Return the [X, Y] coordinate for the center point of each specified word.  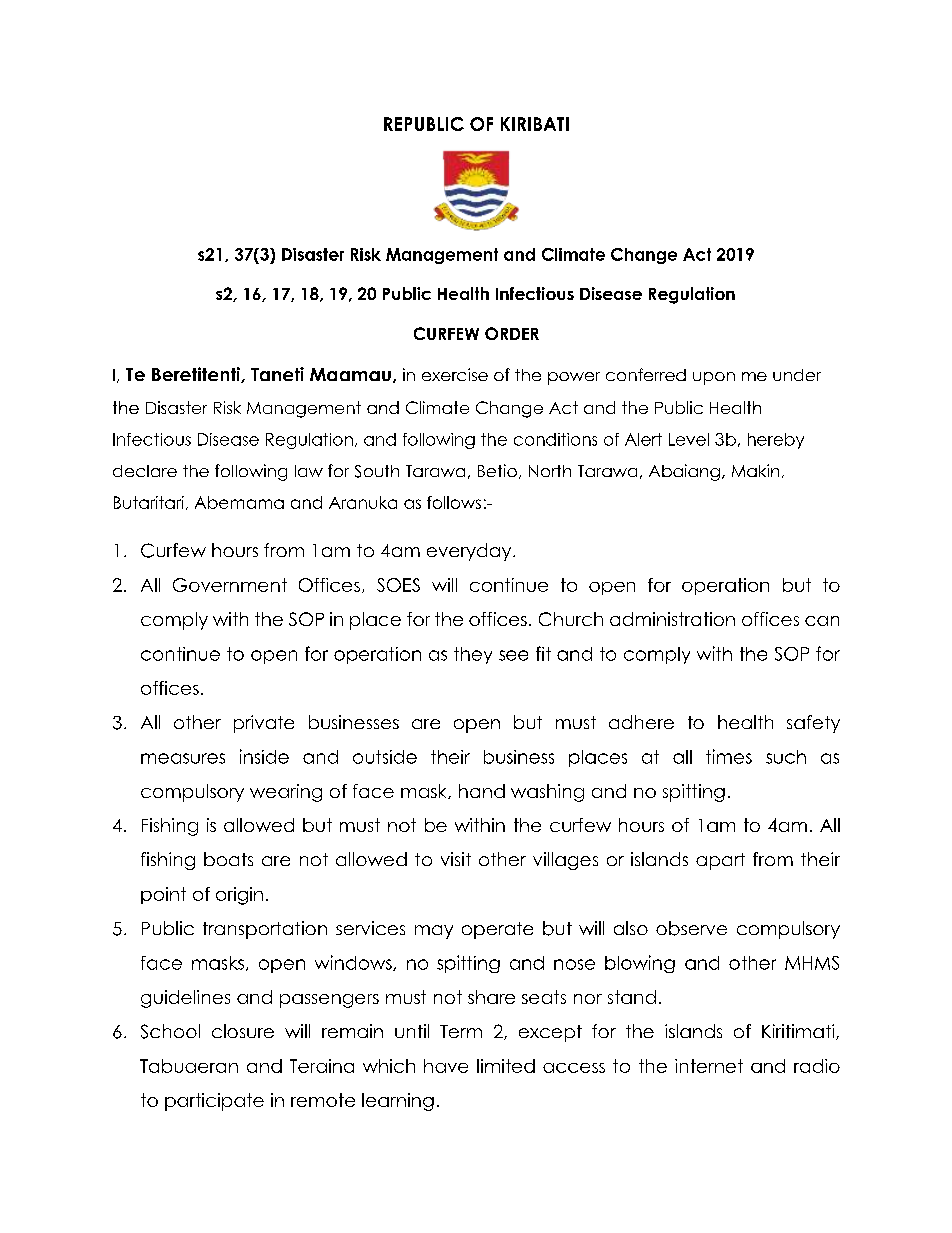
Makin [755, 470]
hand [482, 791]
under [797, 375]
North [550, 471]
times [729, 756]
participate [214, 1102]
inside [264, 756]
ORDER [512, 333]
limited [506, 1066]
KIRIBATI [535, 124]
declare [145, 471]
